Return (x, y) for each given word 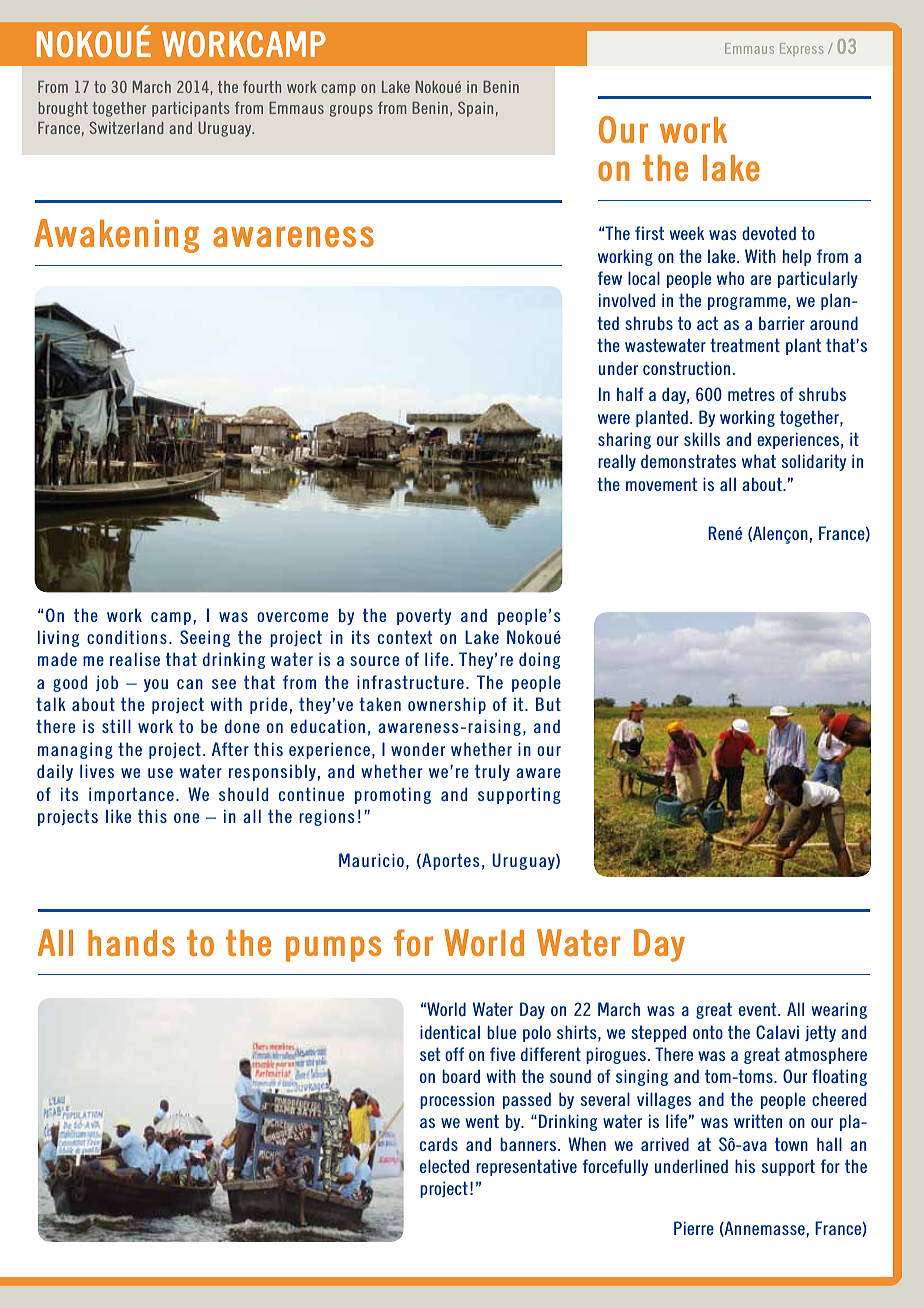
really (617, 462)
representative (526, 1167)
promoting (393, 795)
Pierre (694, 1228)
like (118, 816)
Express (801, 49)
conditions (127, 637)
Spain (475, 109)
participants (191, 109)
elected (444, 1166)
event (759, 1009)
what (759, 461)
